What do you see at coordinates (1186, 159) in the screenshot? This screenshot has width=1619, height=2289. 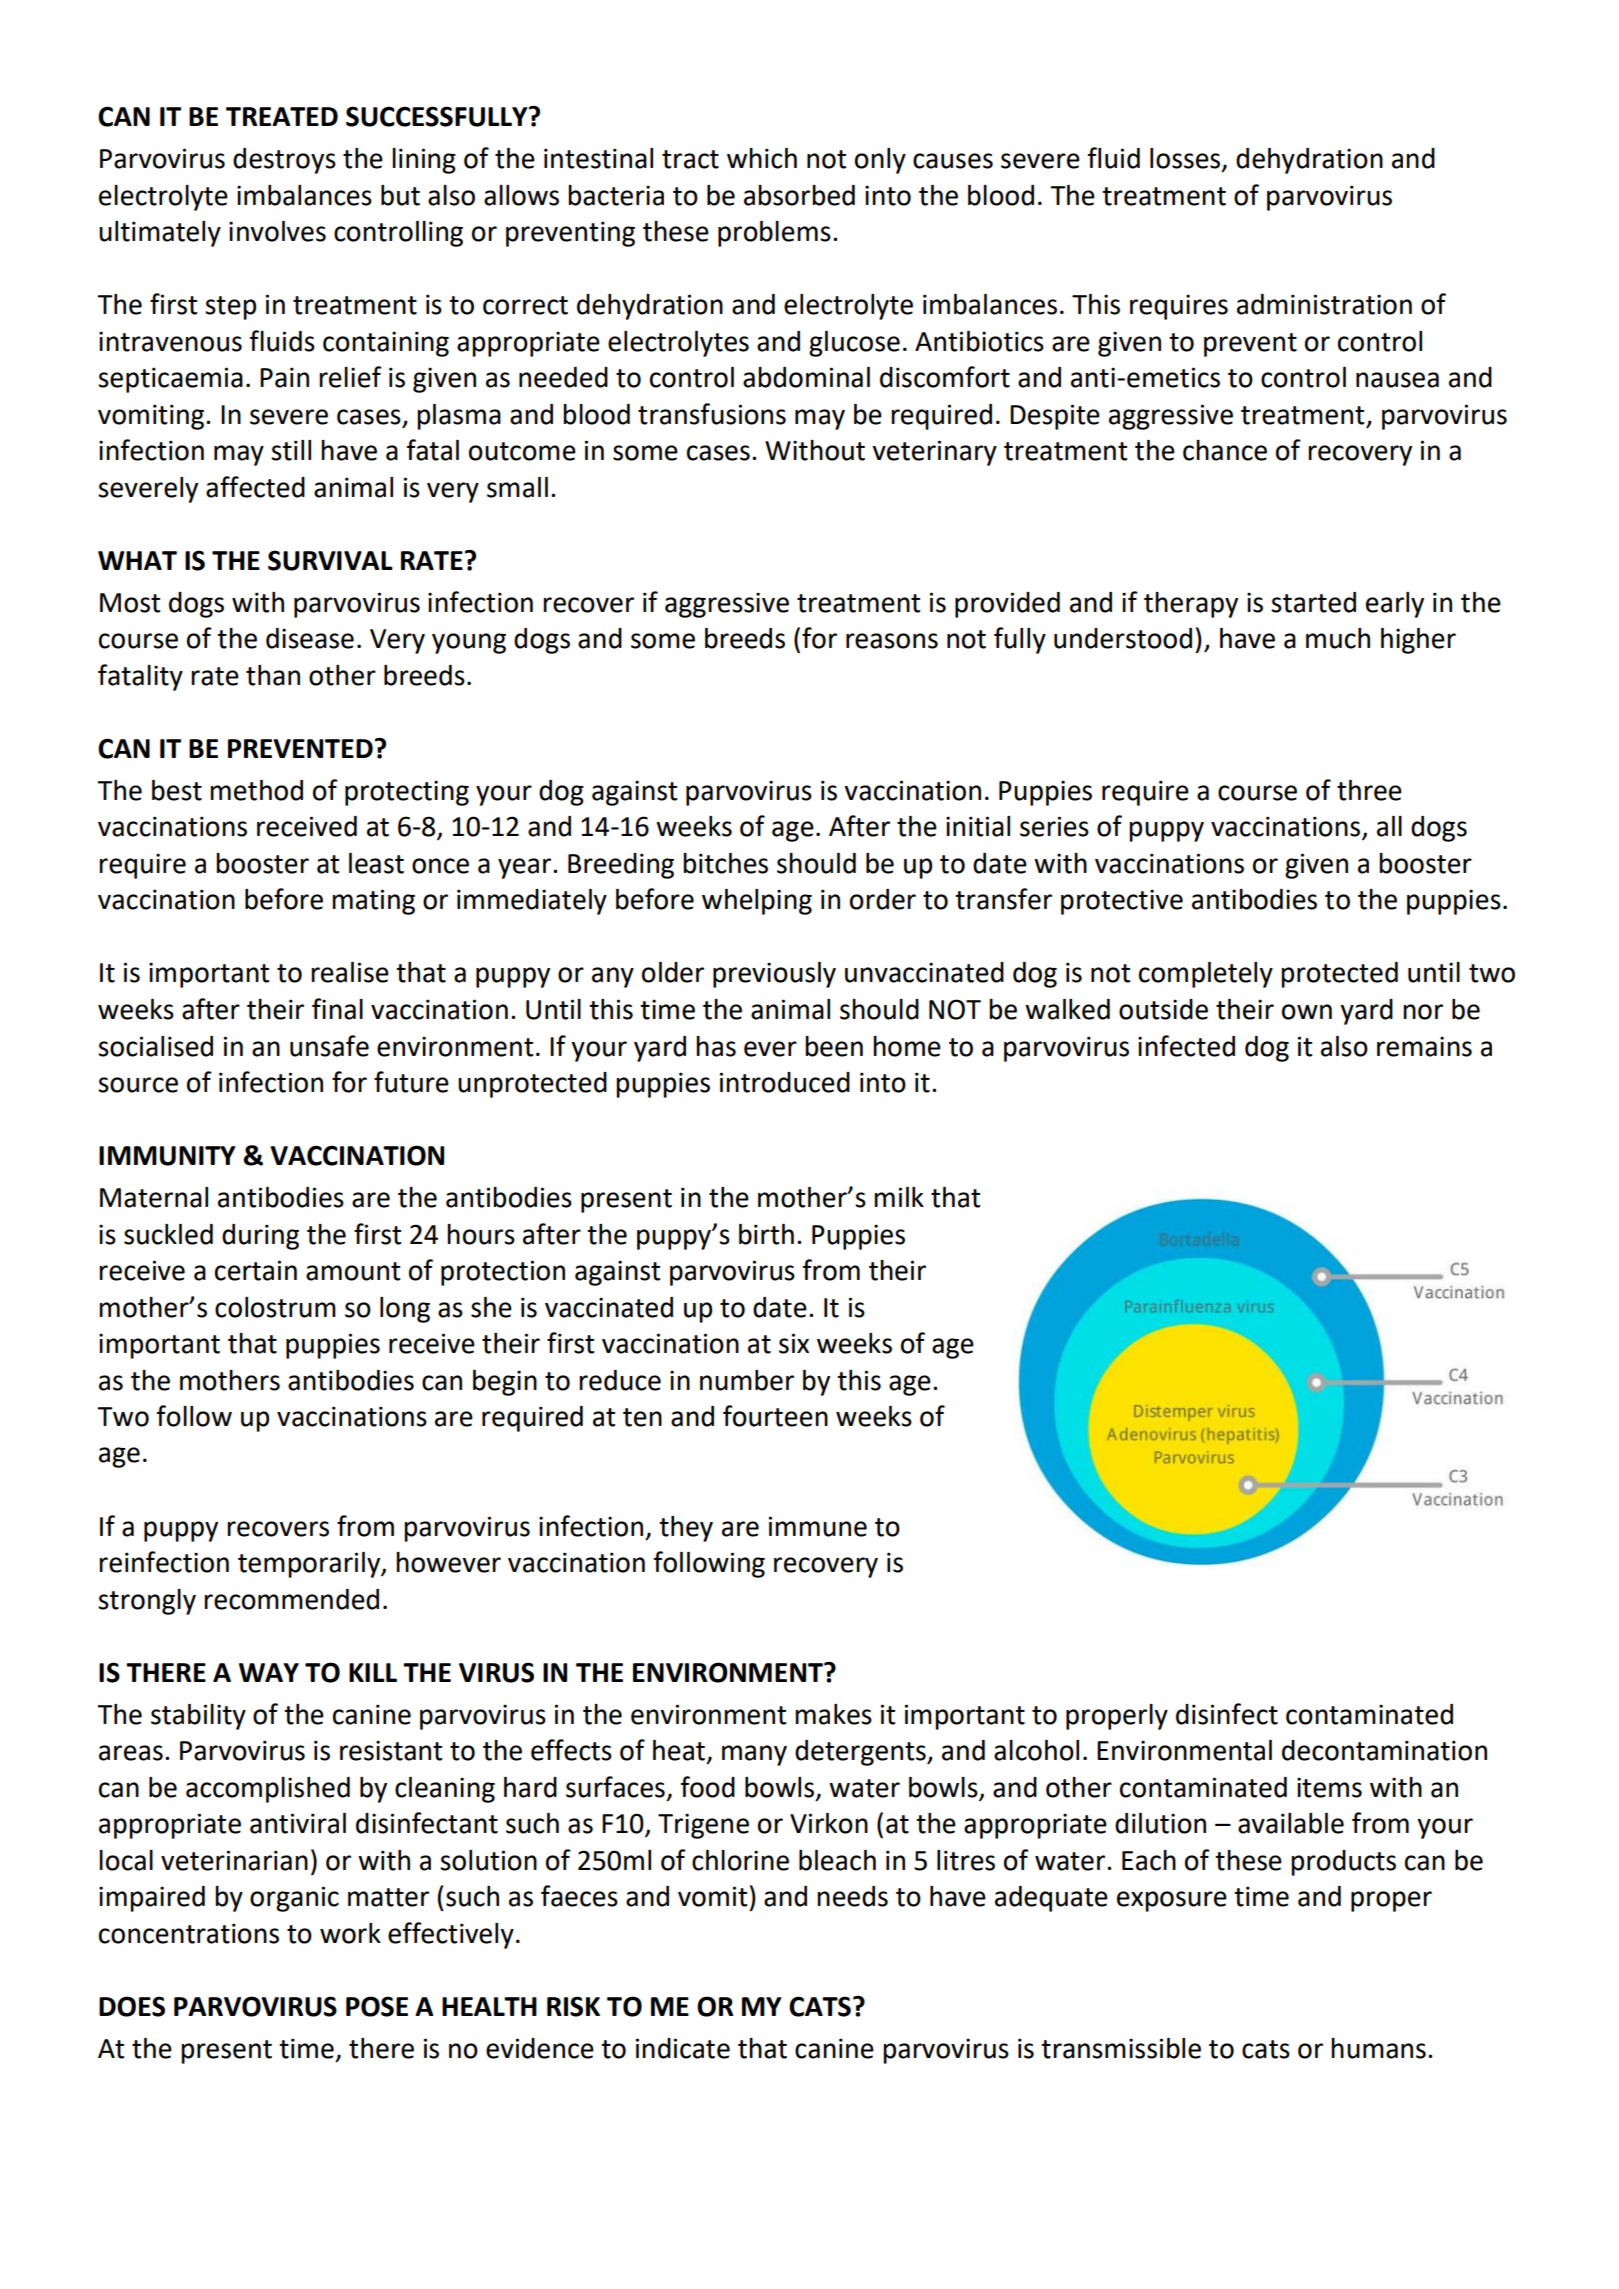 I see `losses` at bounding box center [1186, 159].
